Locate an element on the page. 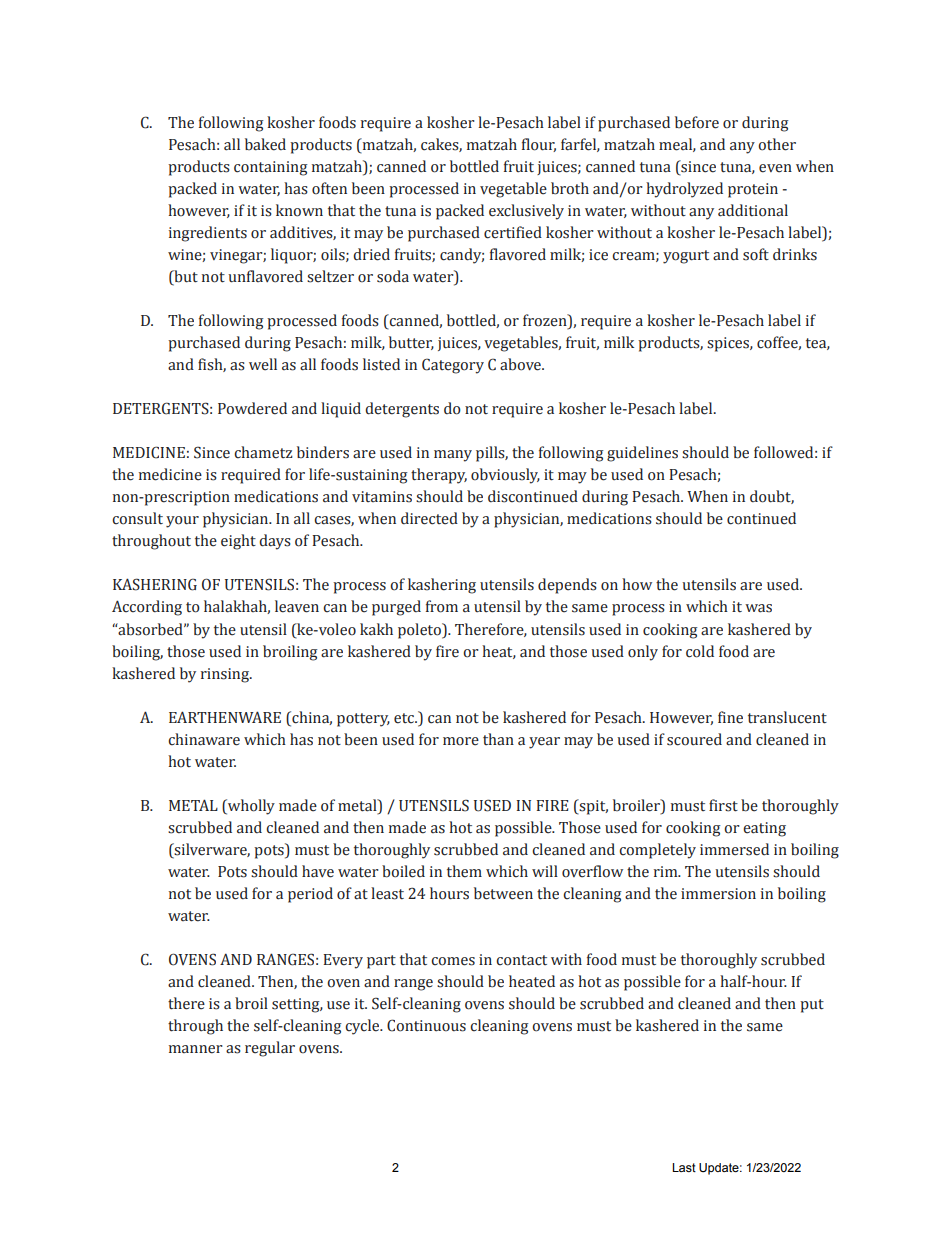  other is located at coordinates (777, 144).
